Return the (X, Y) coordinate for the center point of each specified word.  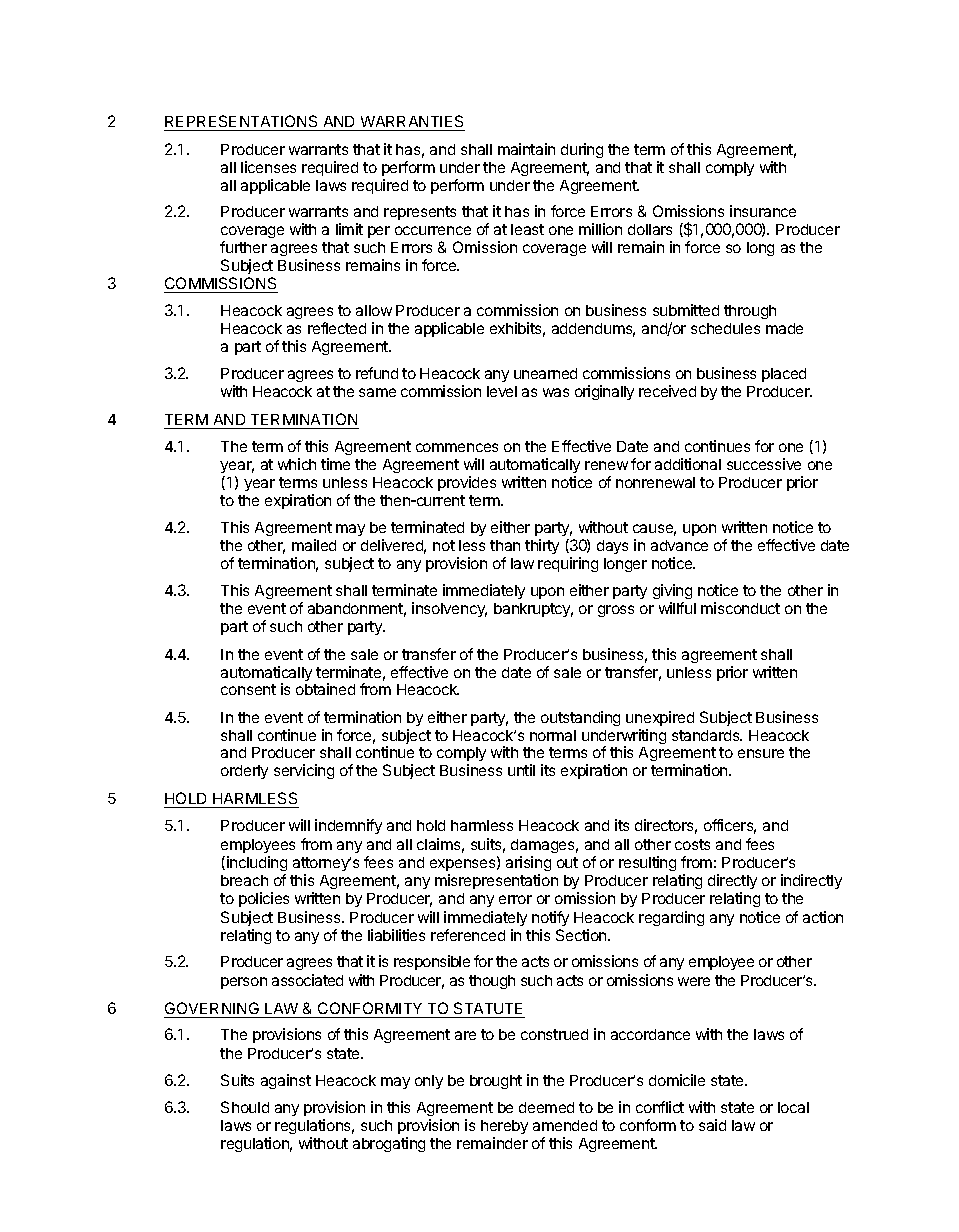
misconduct (740, 608)
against (286, 1081)
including (257, 865)
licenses (268, 167)
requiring (568, 564)
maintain (526, 149)
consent (248, 689)
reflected (337, 328)
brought (496, 1082)
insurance (763, 211)
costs (692, 844)
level (502, 391)
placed (784, 375)
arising (528, 865)
